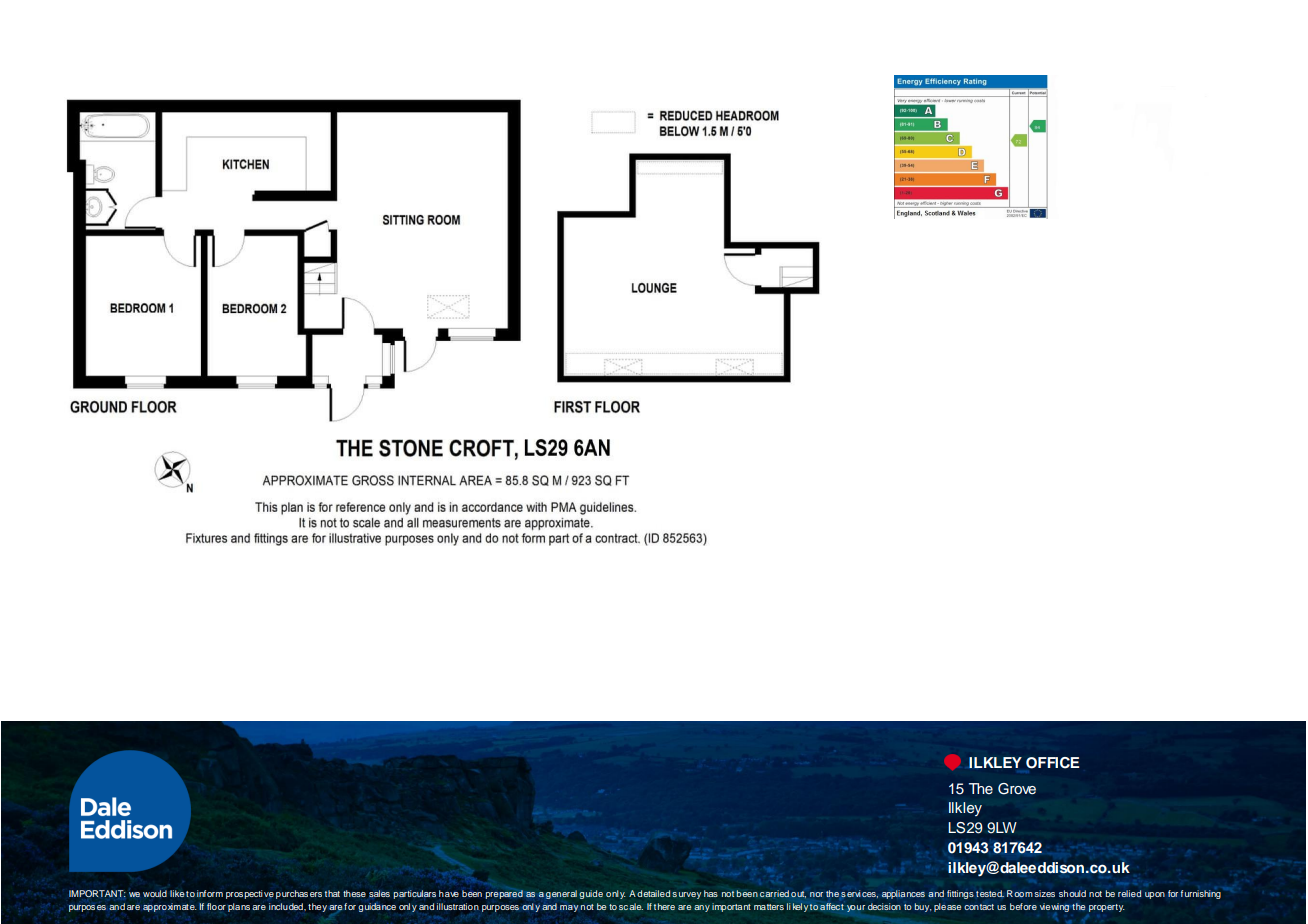 The width and height of the image is (1308, 924). What do you see at coordinates (287, 906) in the image?
I see `included` at bounding box center [287, 906].
